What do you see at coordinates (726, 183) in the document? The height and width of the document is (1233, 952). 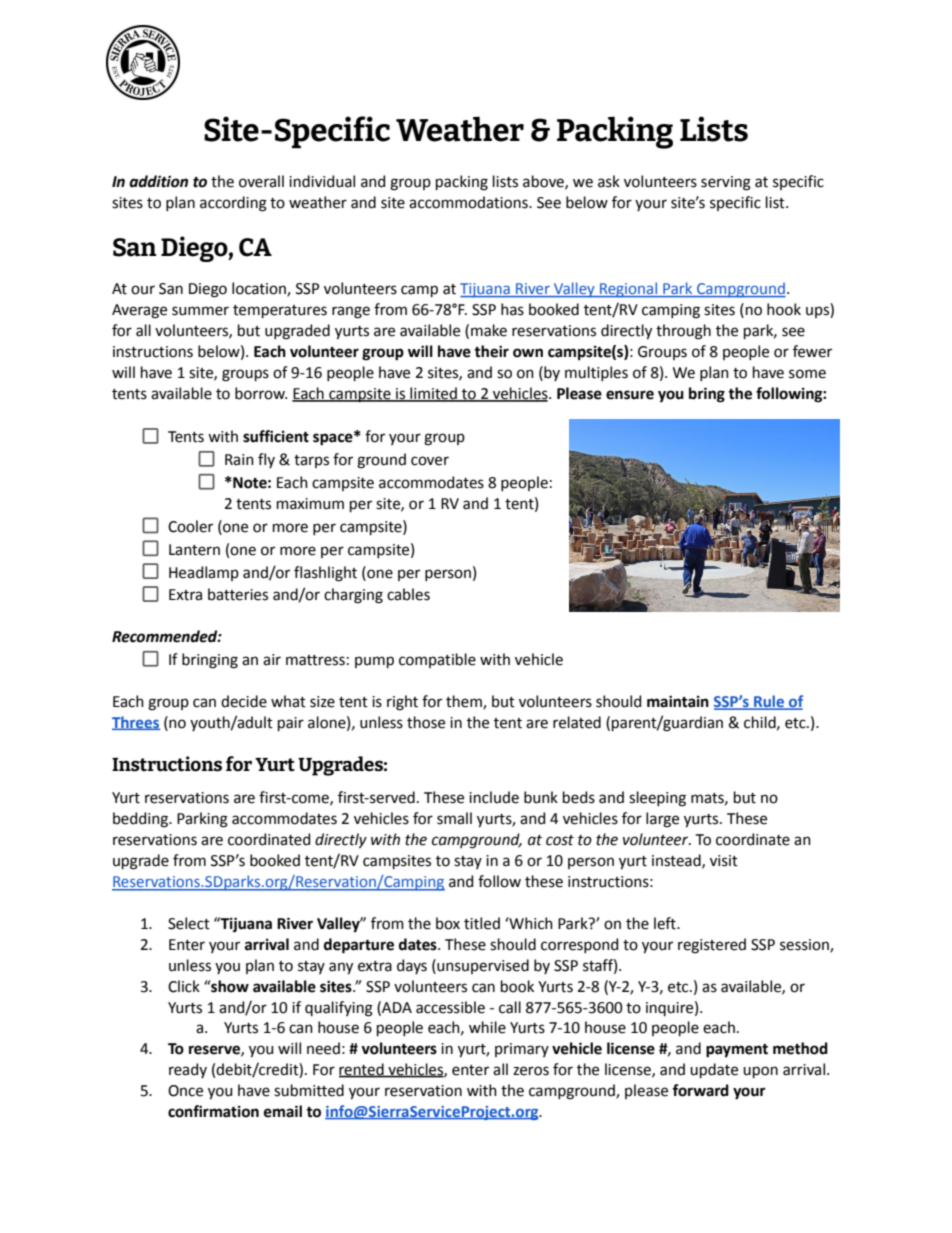 I see `serving` at bounding box center [726, 183].
